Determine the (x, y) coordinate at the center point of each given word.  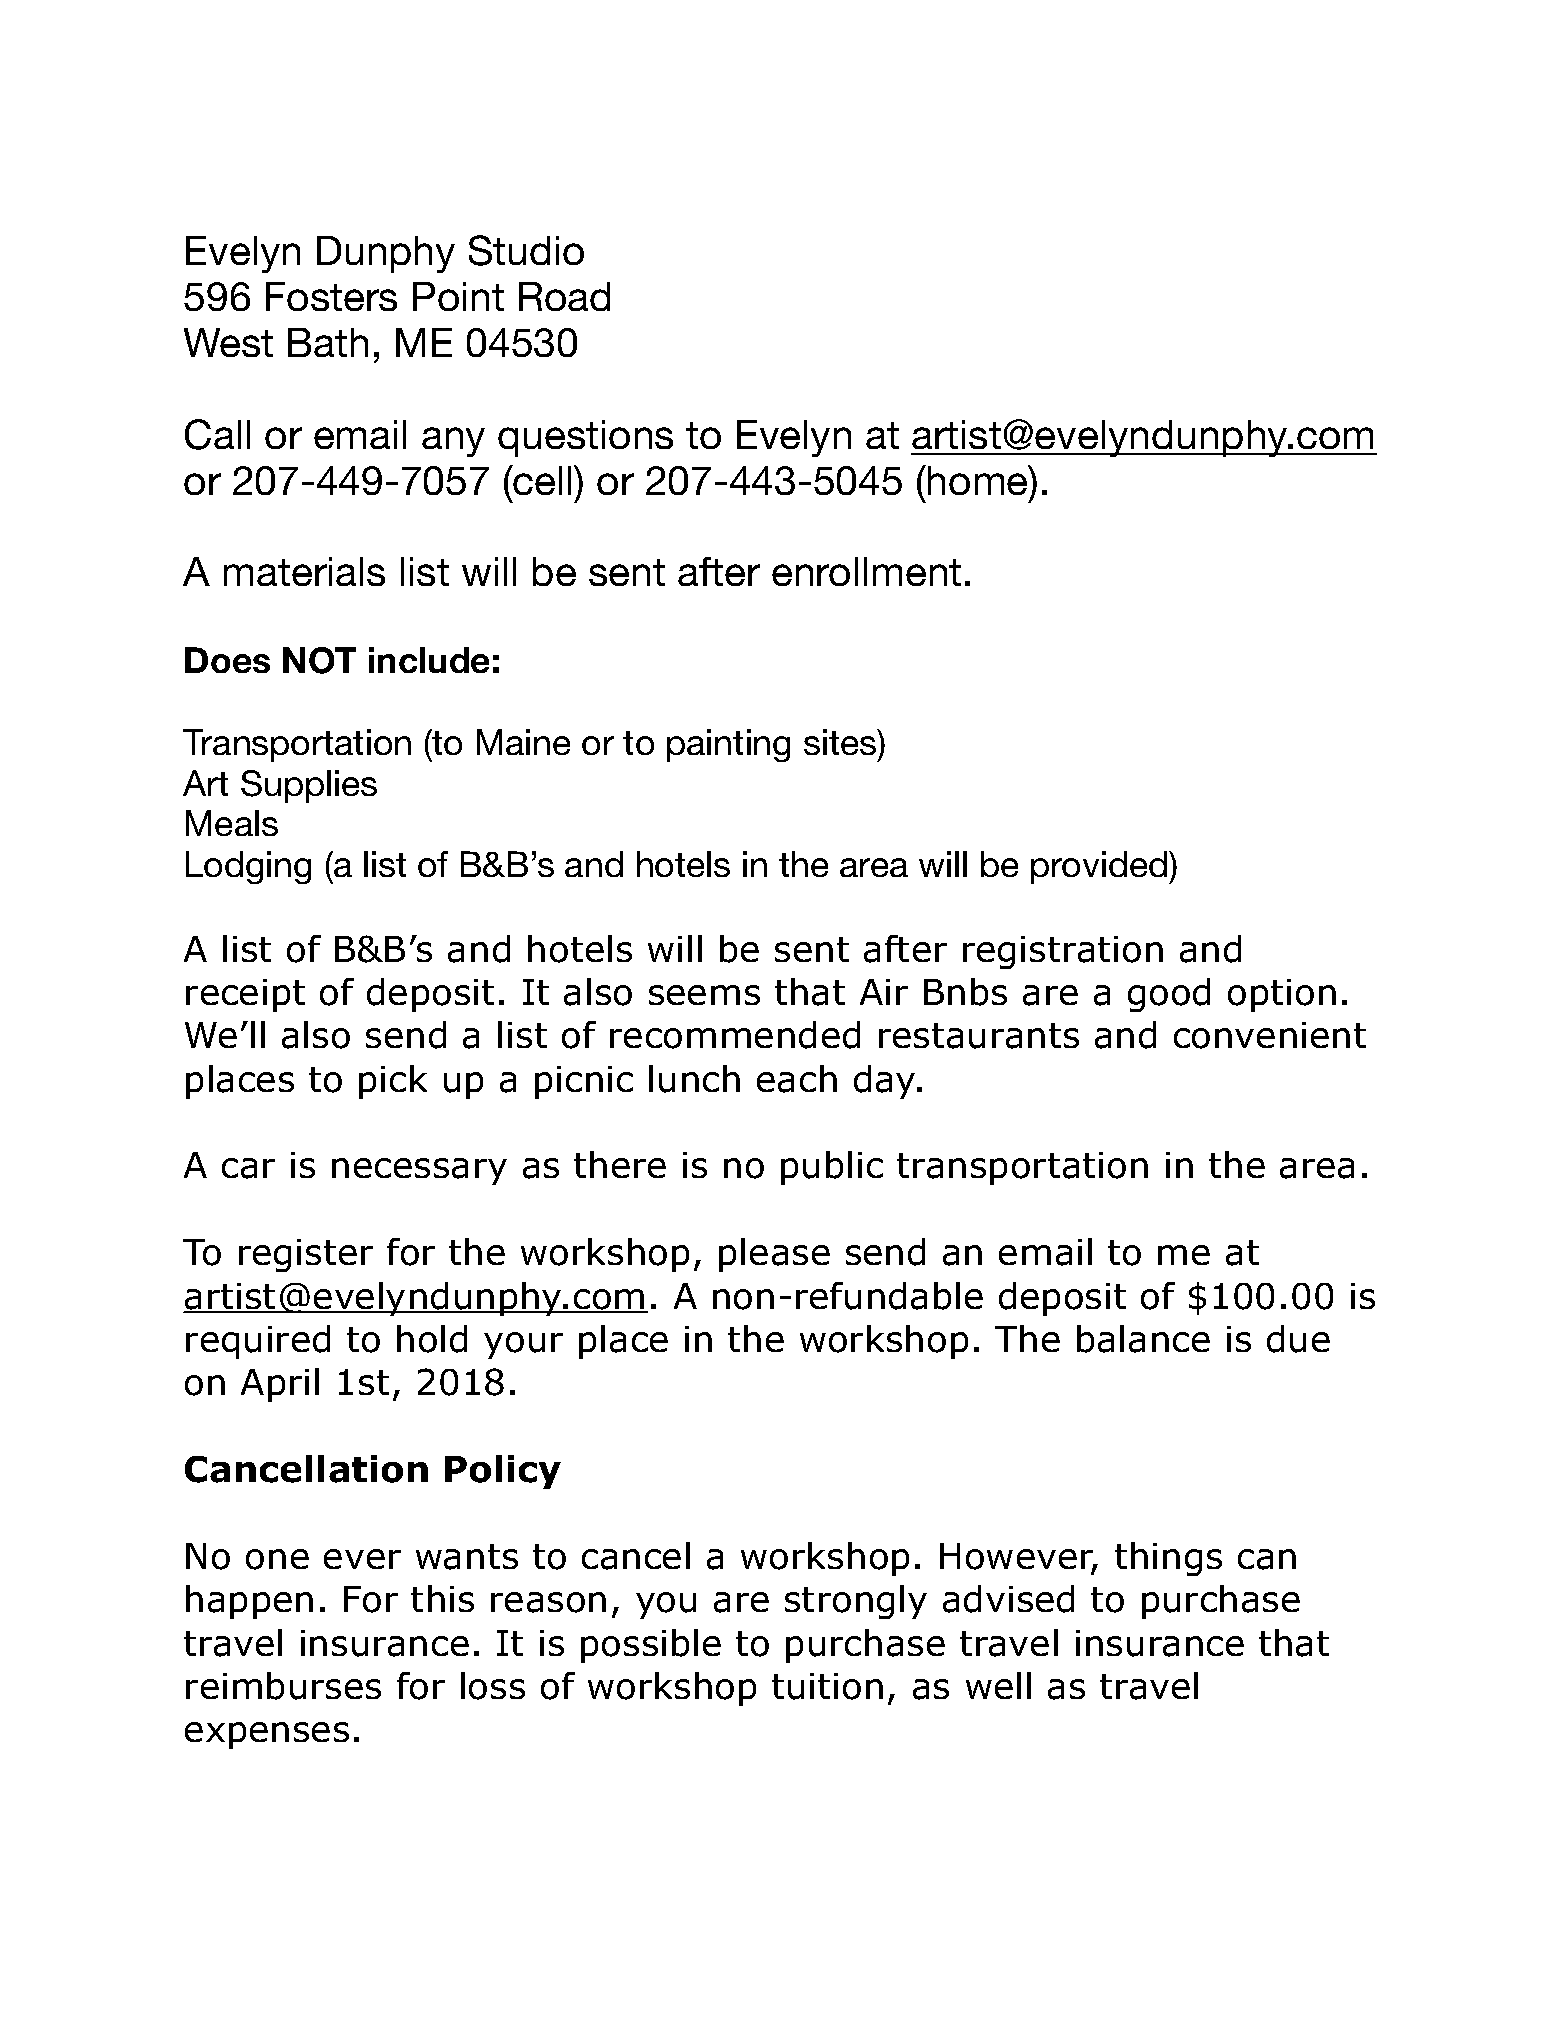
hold (432, 1339)
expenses (267, 1735)
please (774, 1255)
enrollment (866, 571)
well (998, 1685)
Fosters (331, 296)
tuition (827, 1686)
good (1169, 995)
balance (1143, 1339)
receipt (245, 995)
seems (704, 995)
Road (564, 296)
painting (728, 745)
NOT (319, 660)
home (979, 480)
